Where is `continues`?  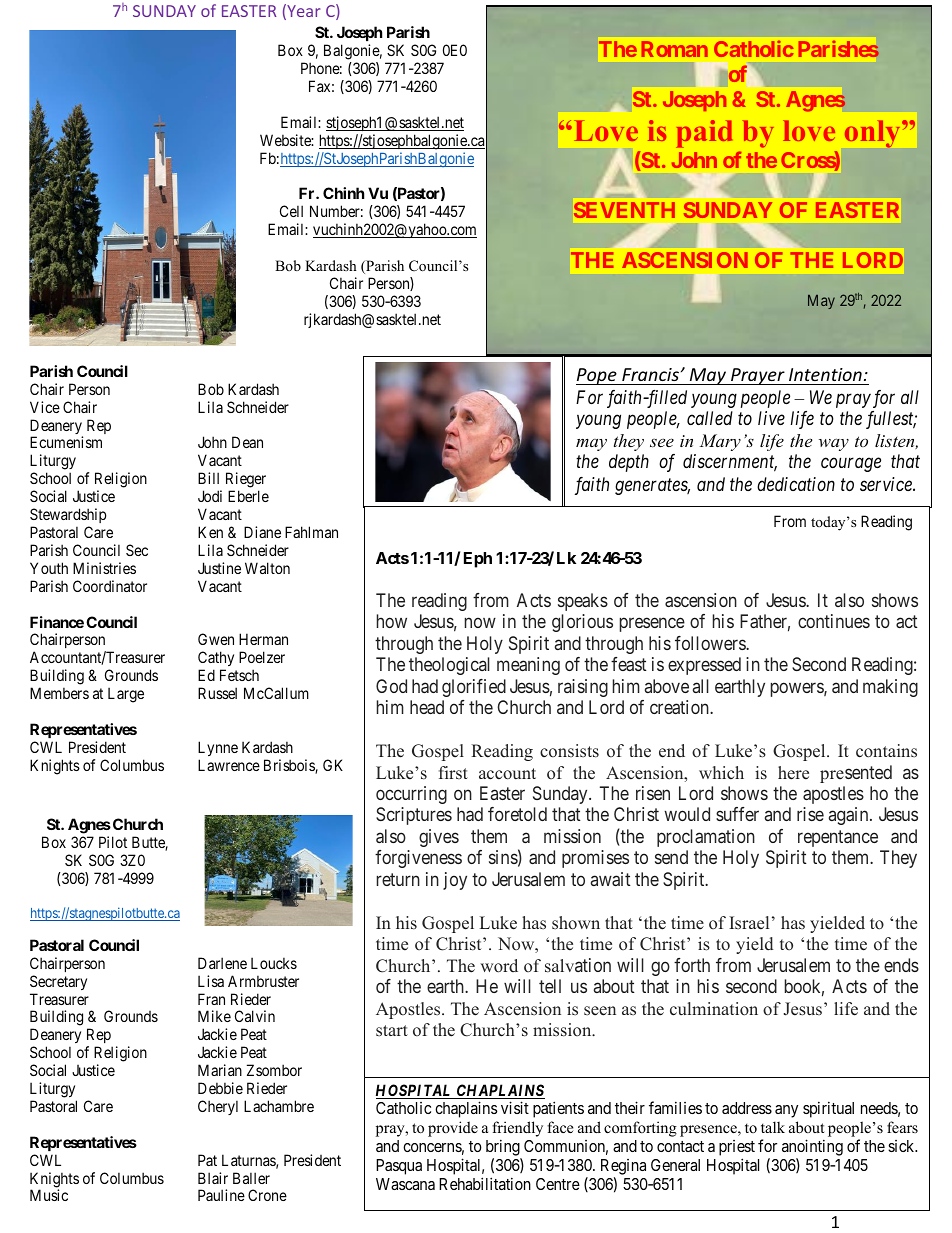
continues is located at coordinates (834, 621).
